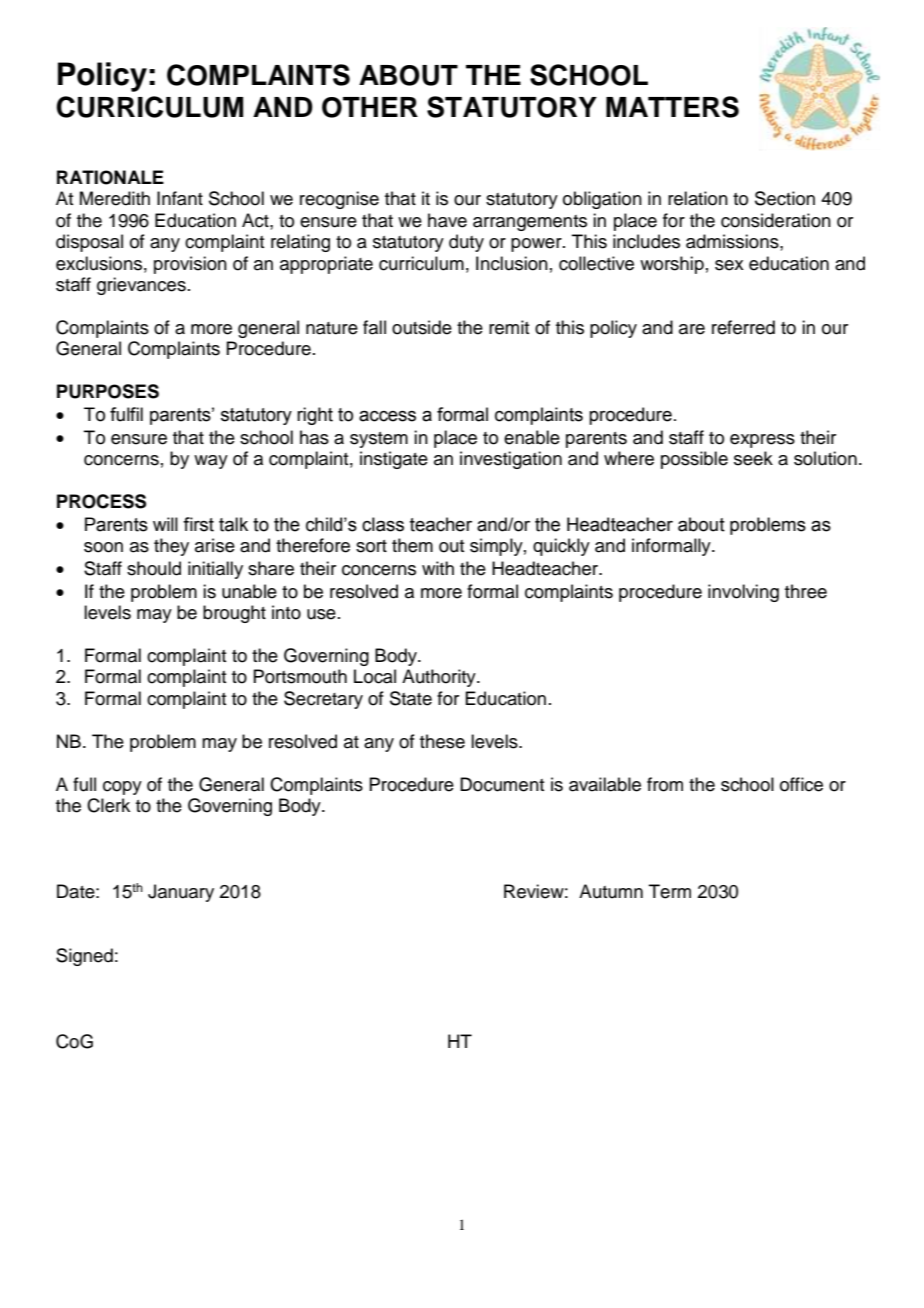 Image resolution: width=924 pixels, height=1308 pixels. Describe the element at coordinates (165, 524) in the document. I see `will` at that location.
